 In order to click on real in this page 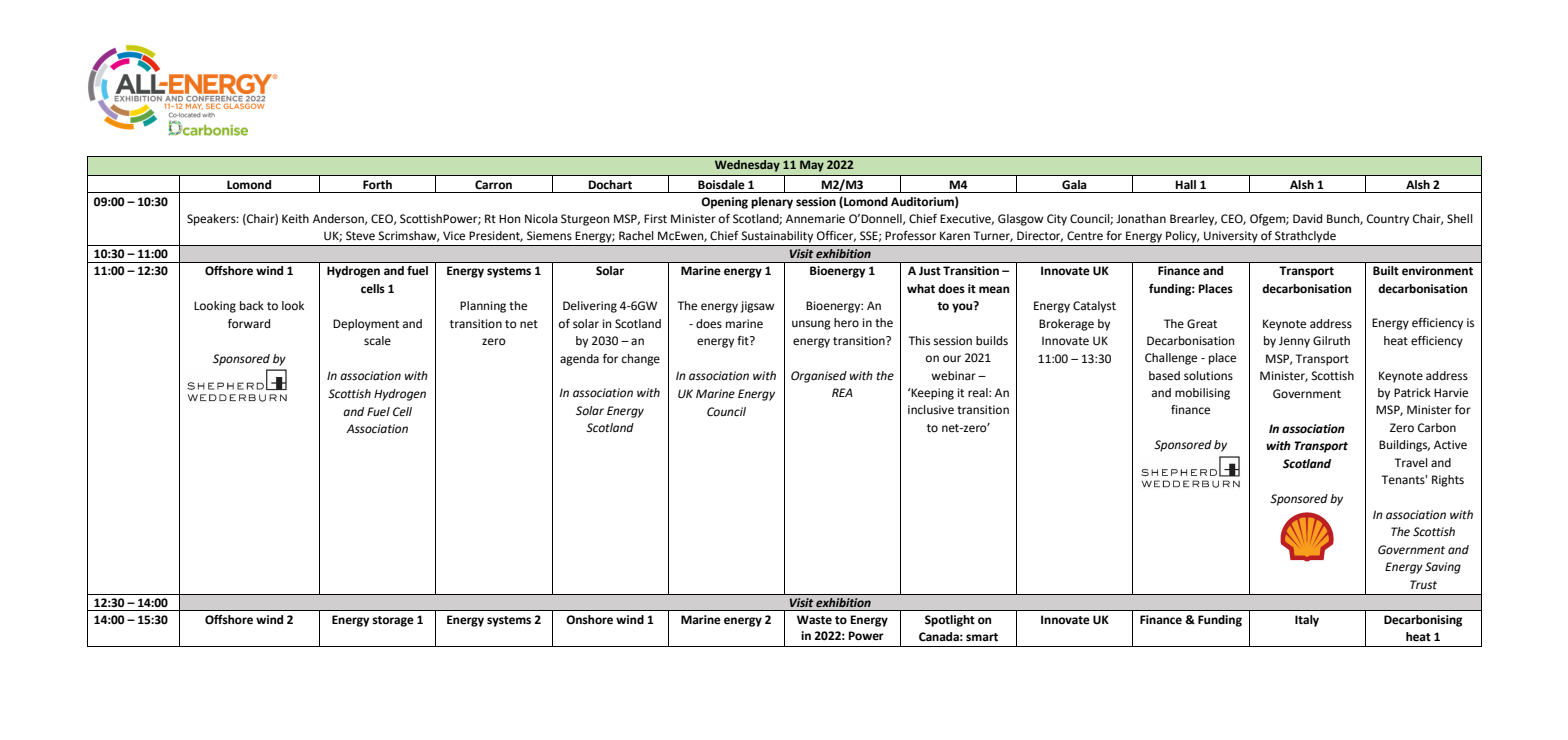, I will do `click(979, 392)`.
